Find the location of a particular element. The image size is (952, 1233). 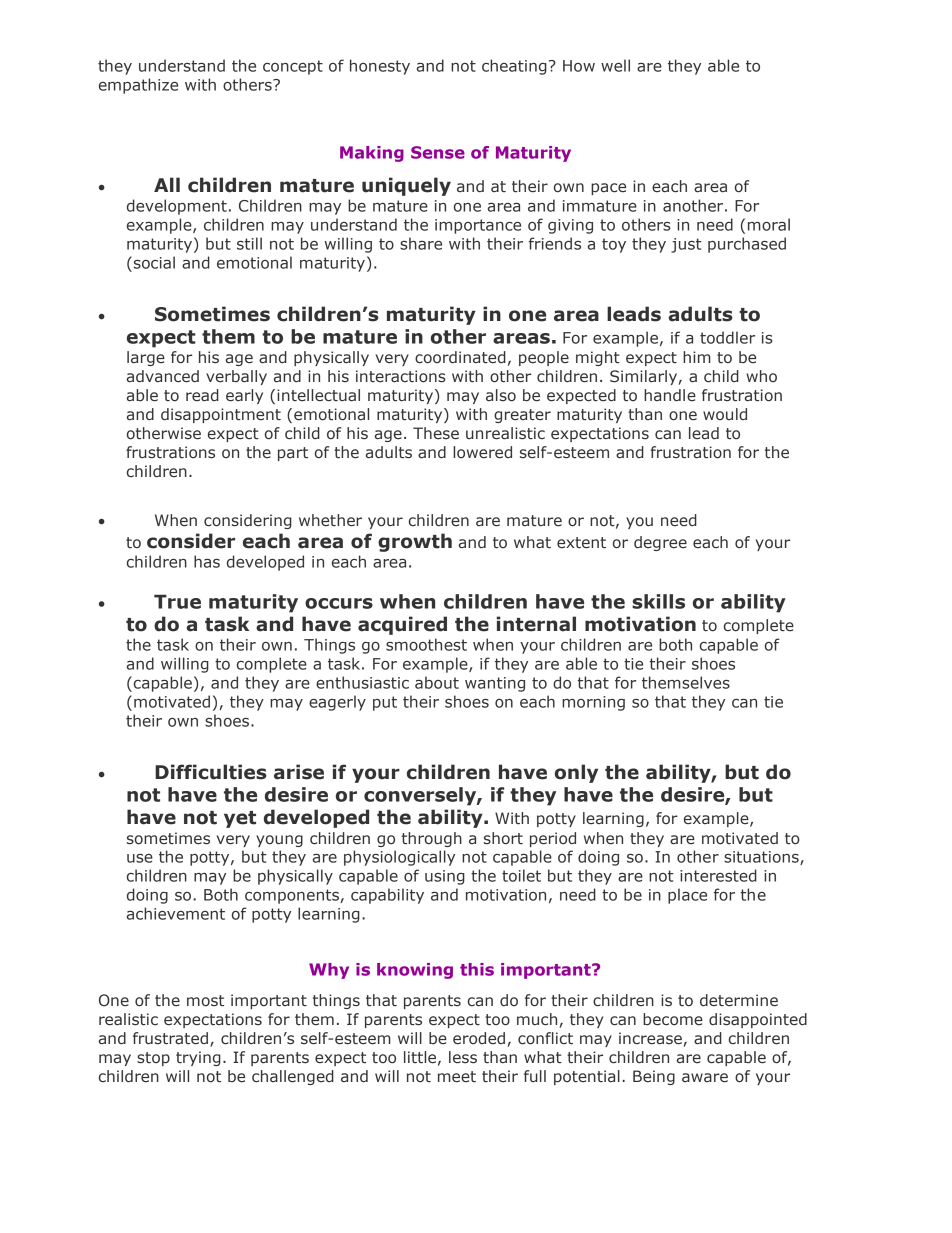

degree is located at coordinates (660, 543).
